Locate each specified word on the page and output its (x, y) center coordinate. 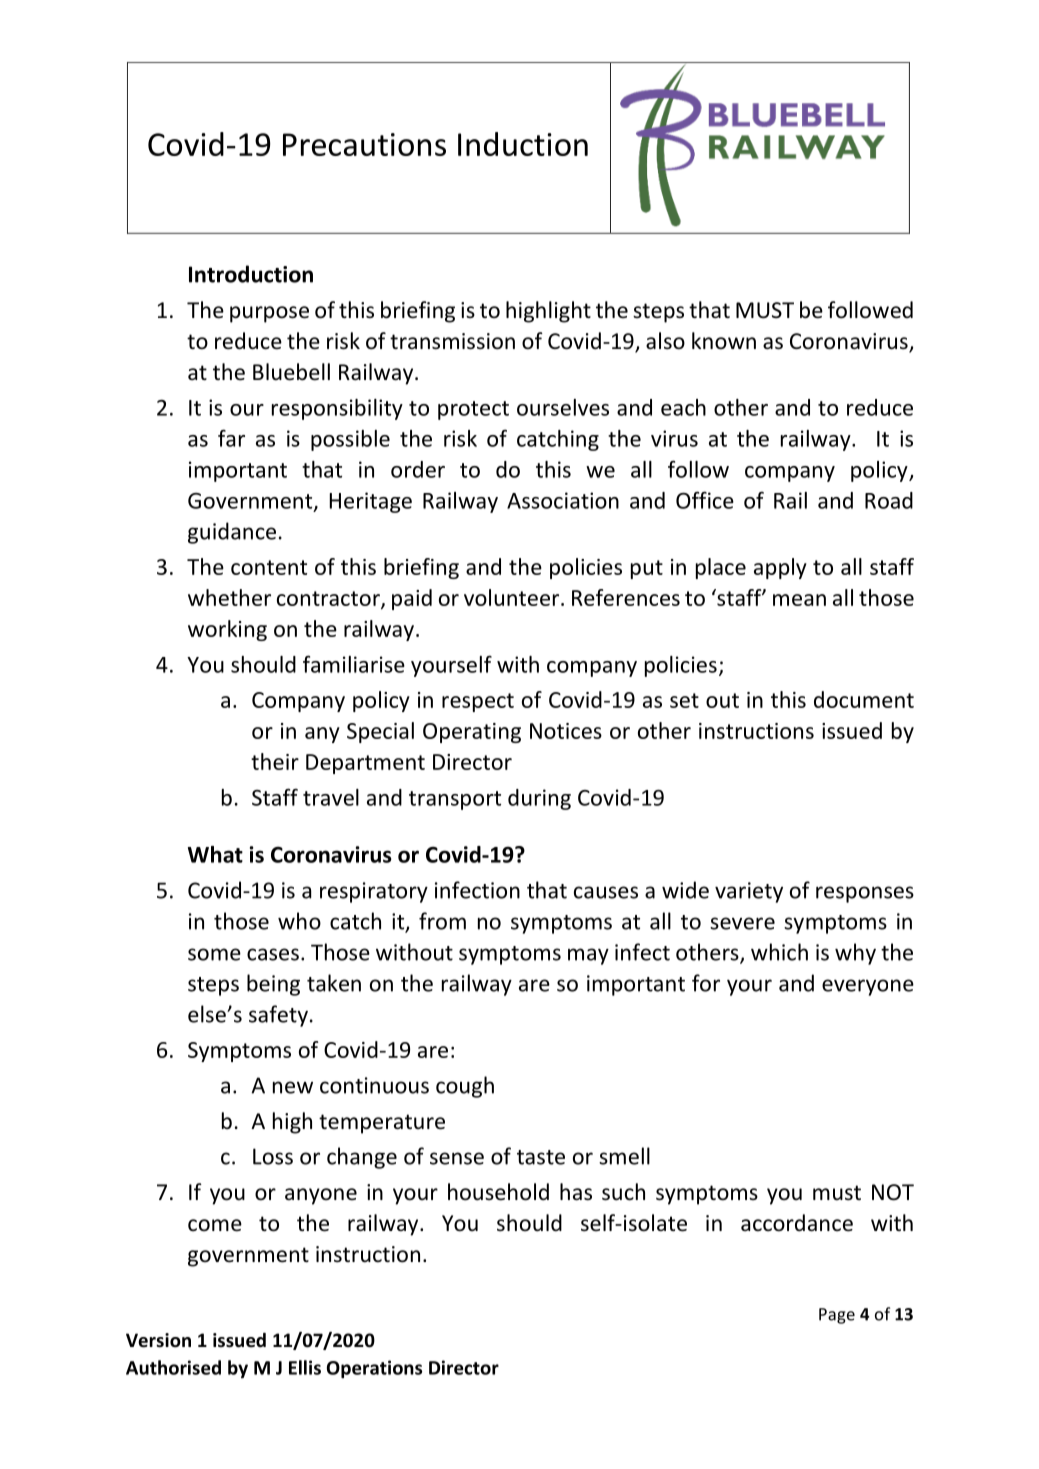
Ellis (305, 1367)
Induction (523, 144)
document (864, 699)
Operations (374, 1369)
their (275, 761)
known (724, 341)
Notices (566, 731)
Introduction (251, 274)
